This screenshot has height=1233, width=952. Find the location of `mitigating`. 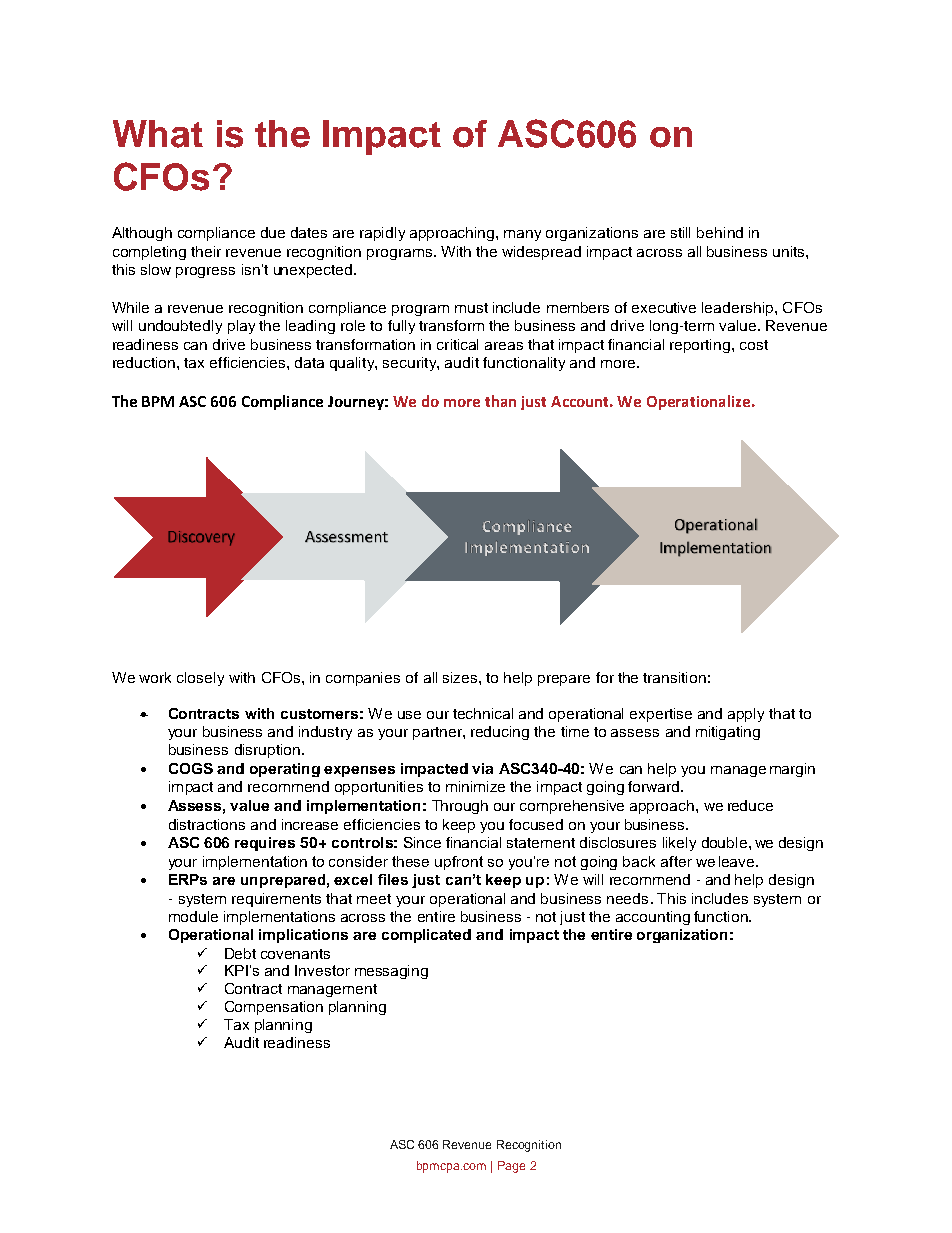

mitigating is located at coordinates (728, 733).
